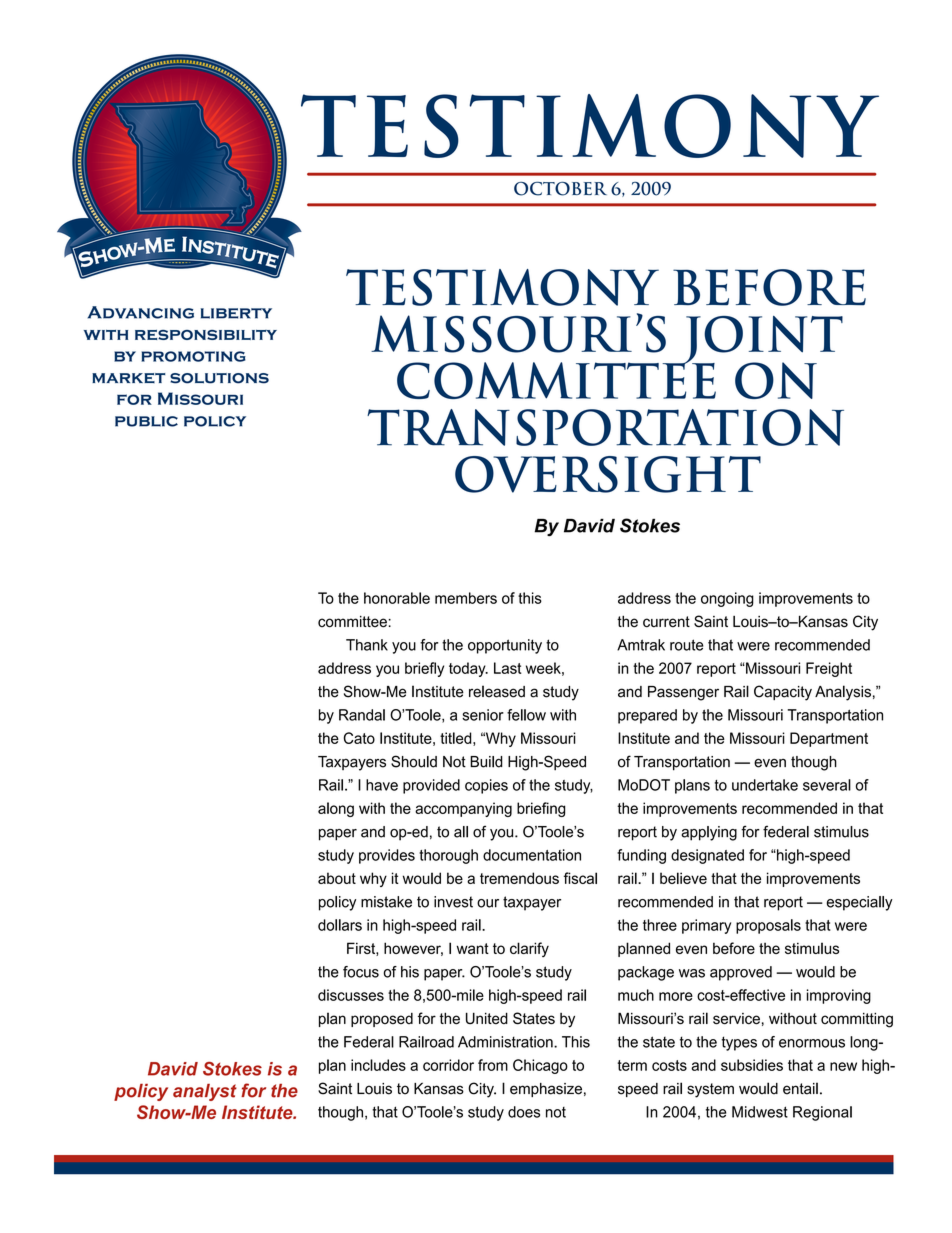 This screenshot has width=952, height=1233. What do you see at coordinates (505, 646) in the screenshot?
I see `opportunity` at bounding box center [505, 646].
